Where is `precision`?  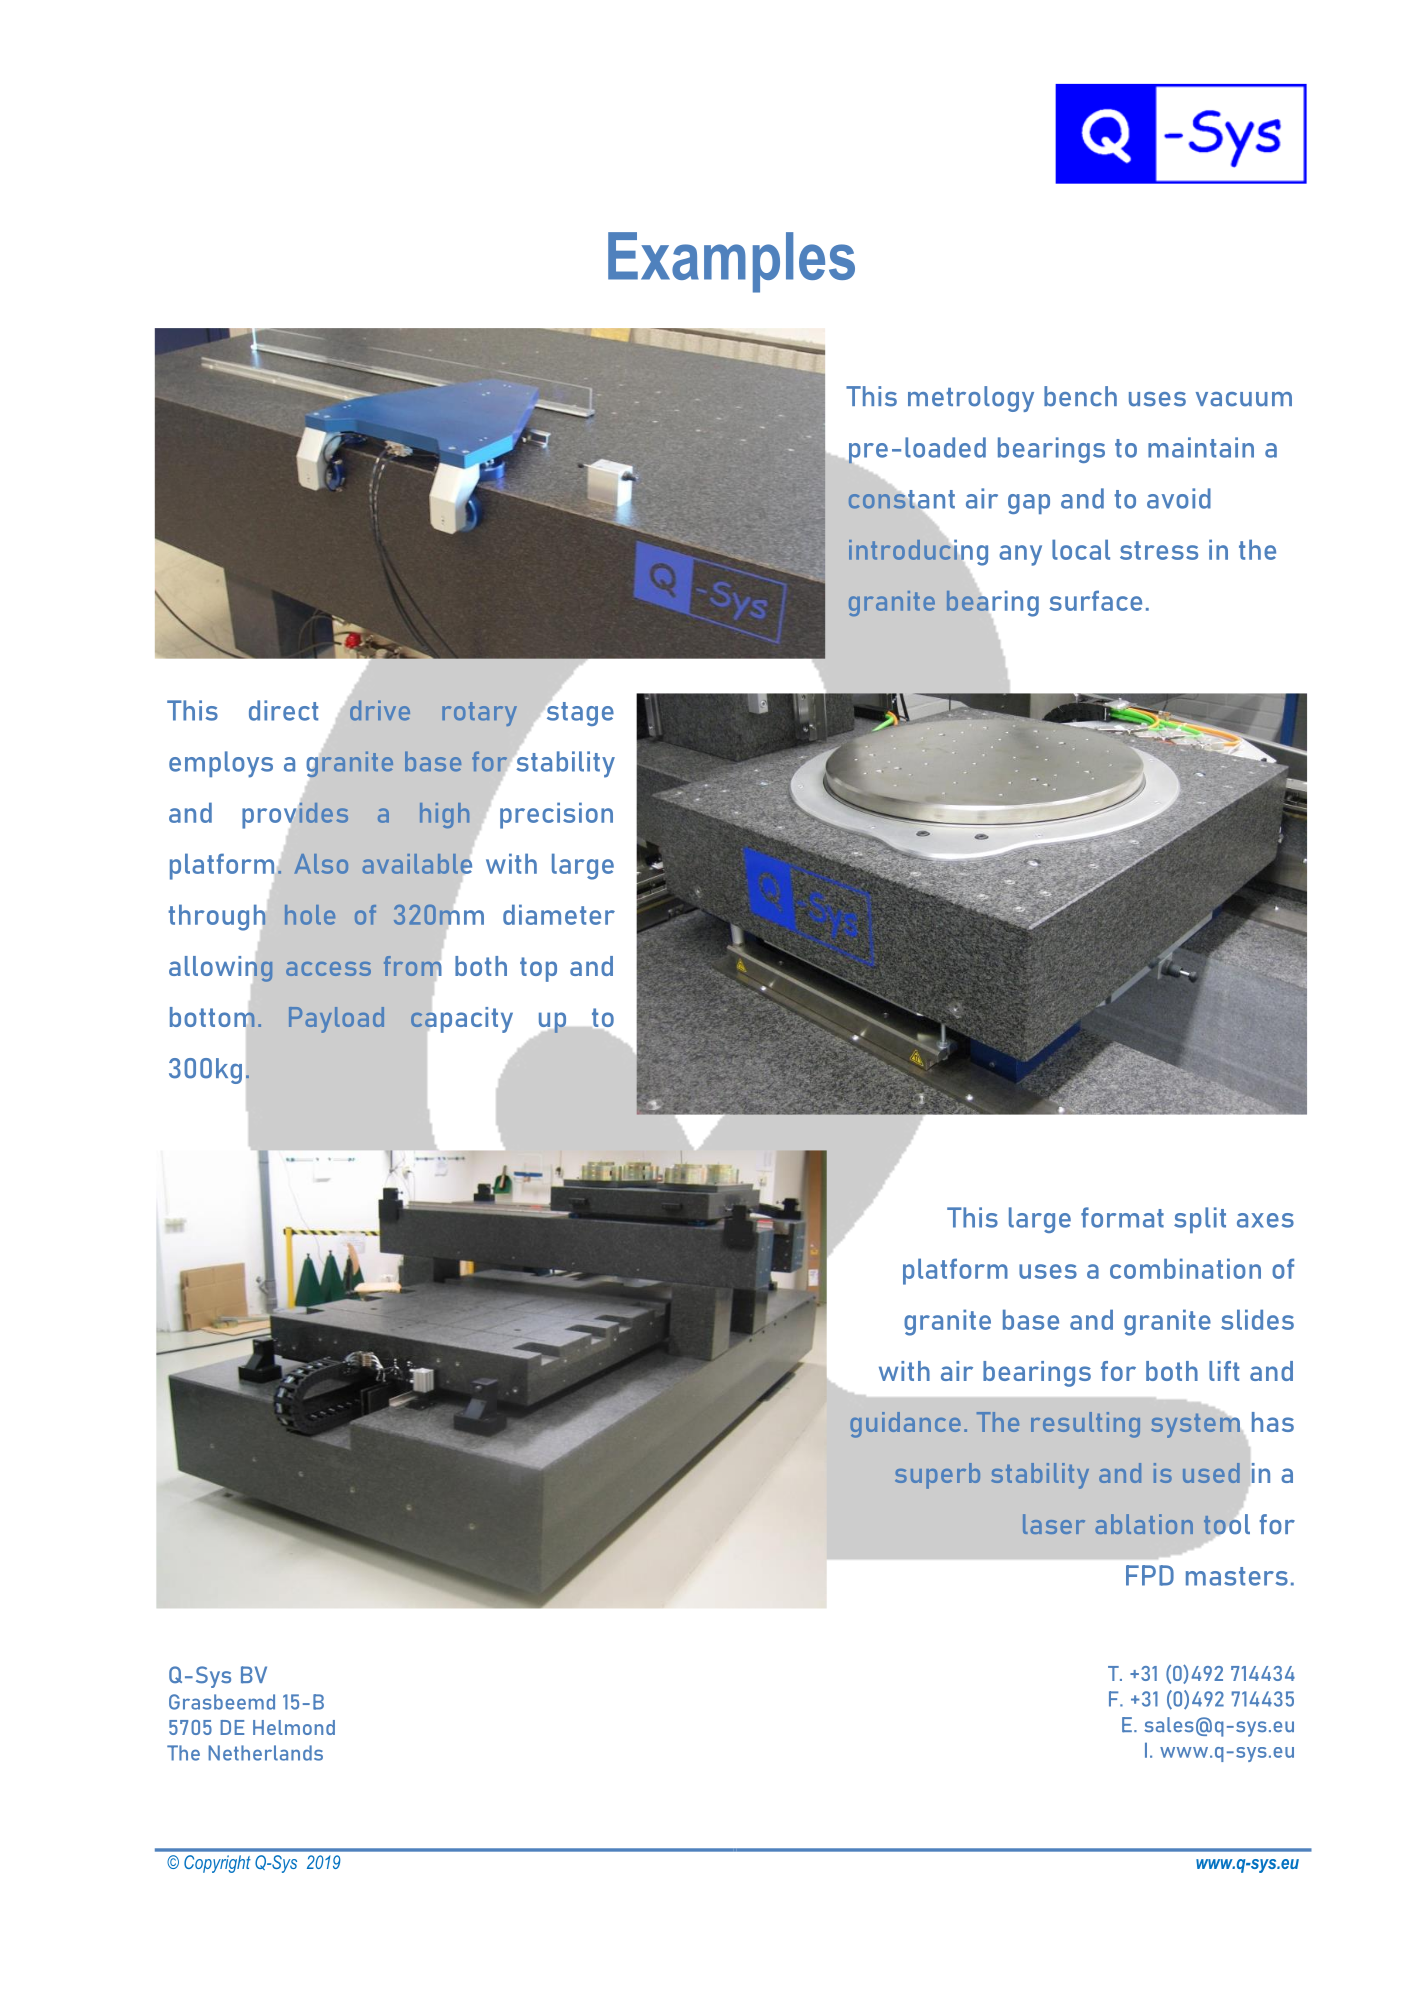 precision is located at coordinates (556, 815).
